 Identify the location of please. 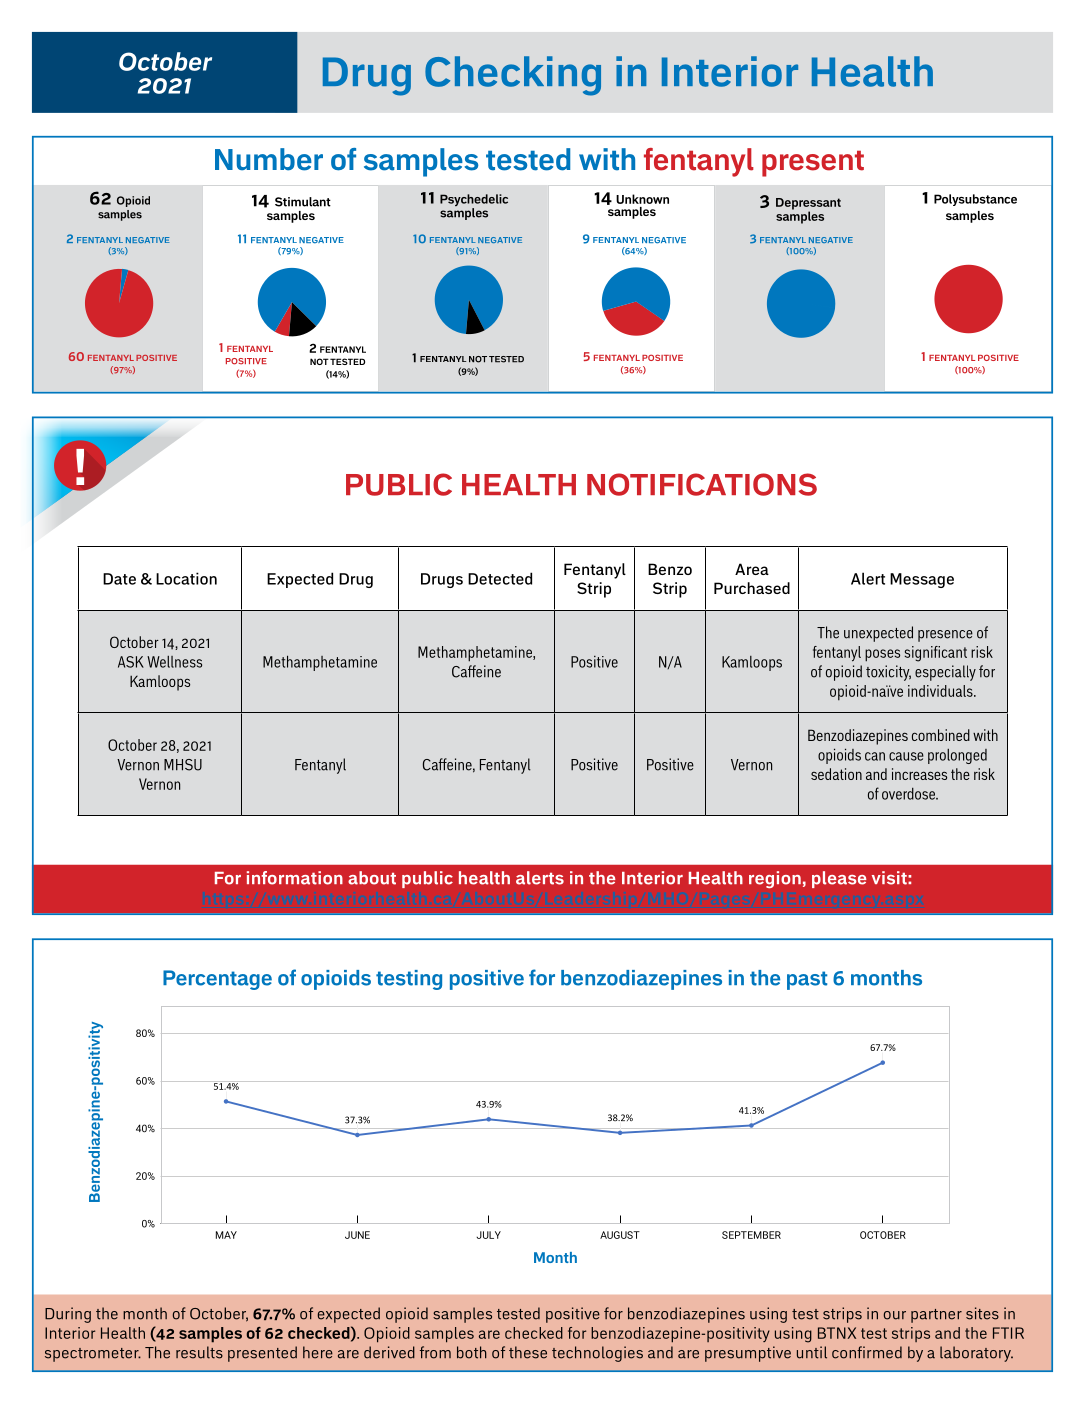
(839, 879).
